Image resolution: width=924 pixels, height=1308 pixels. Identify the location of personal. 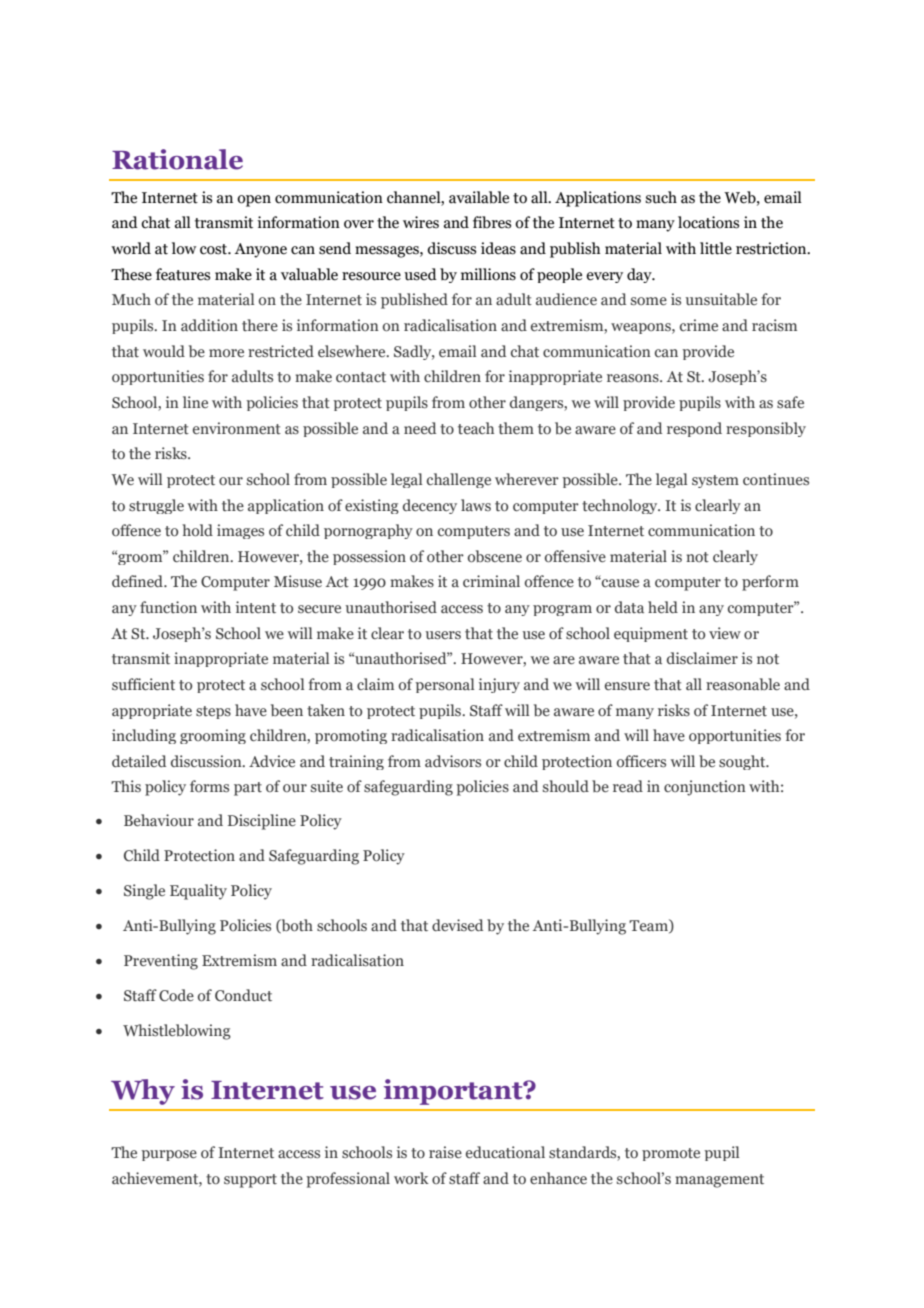
(444, 685).
